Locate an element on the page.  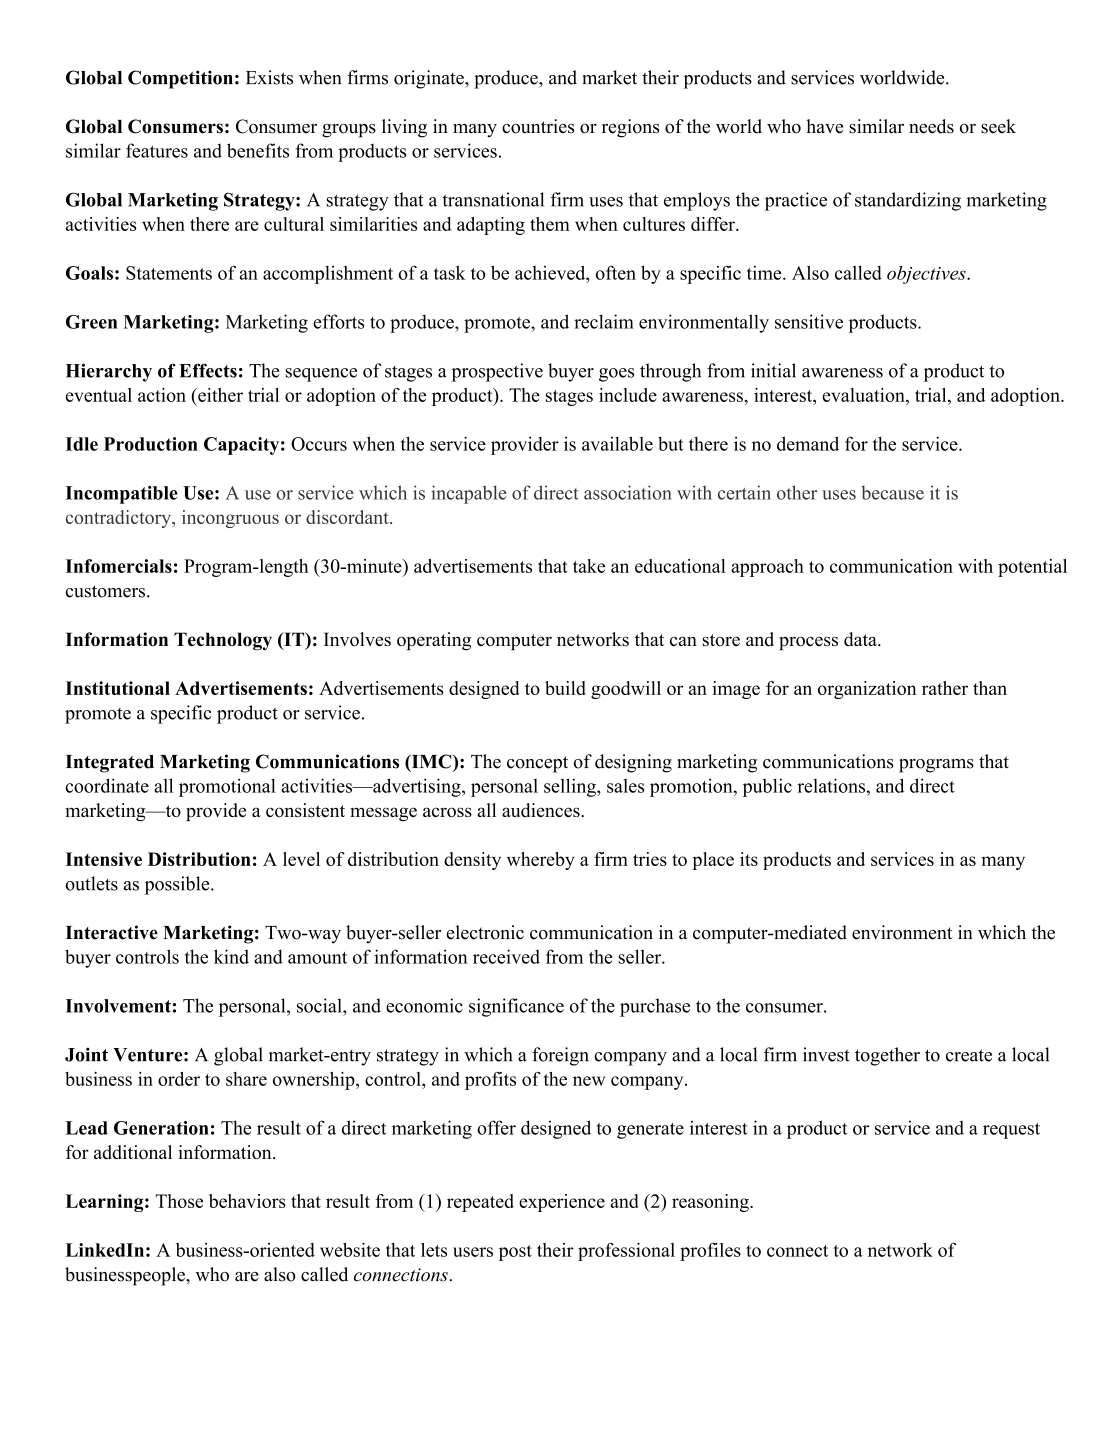
regions is located at coordinates (631, 128).
